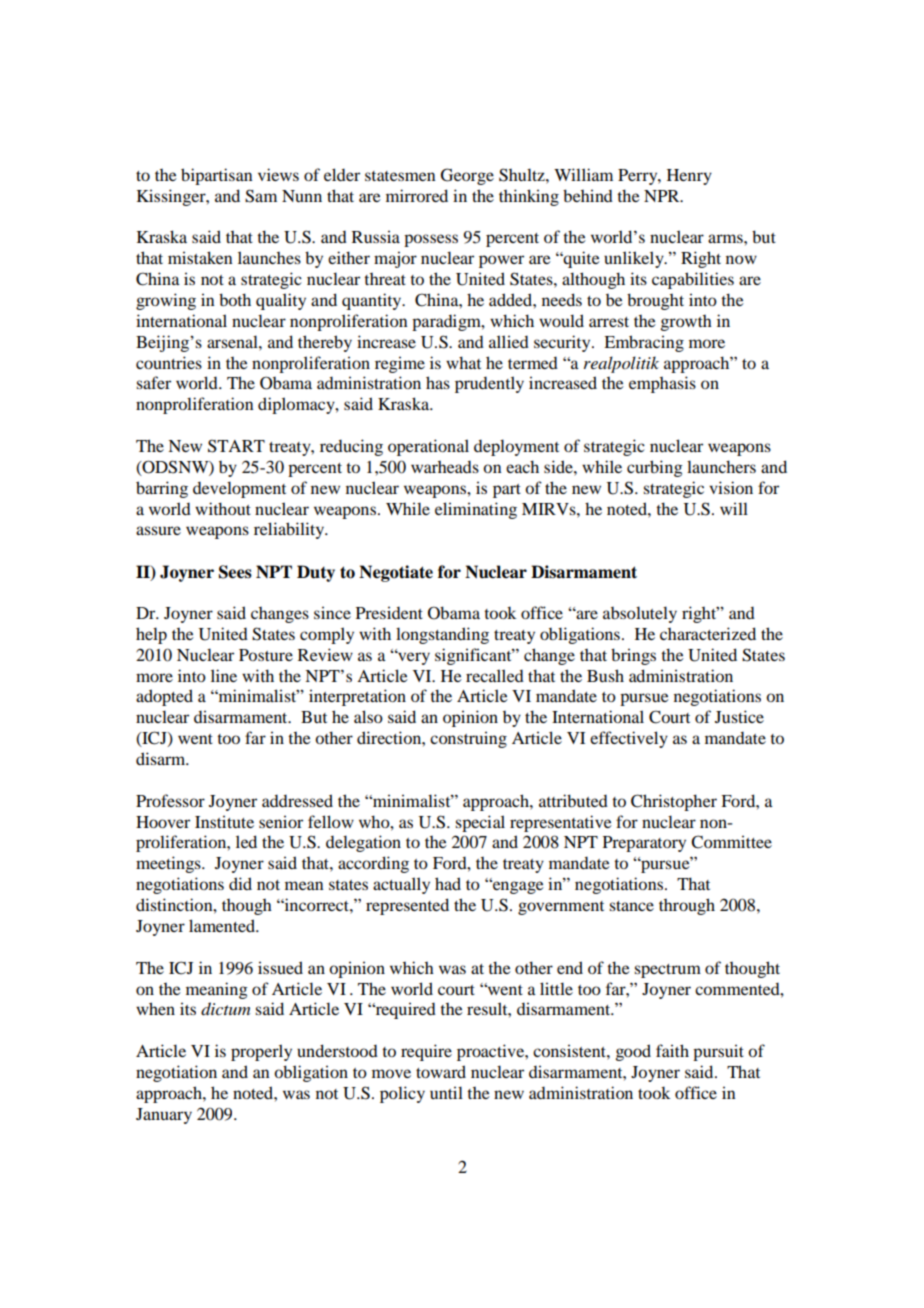 Image resolution: width=924 pixels, height=1308 pixels. What do you see at coordinates (236, 446) in the screenshot?
I see `START` at bounding box center [236, 446].
